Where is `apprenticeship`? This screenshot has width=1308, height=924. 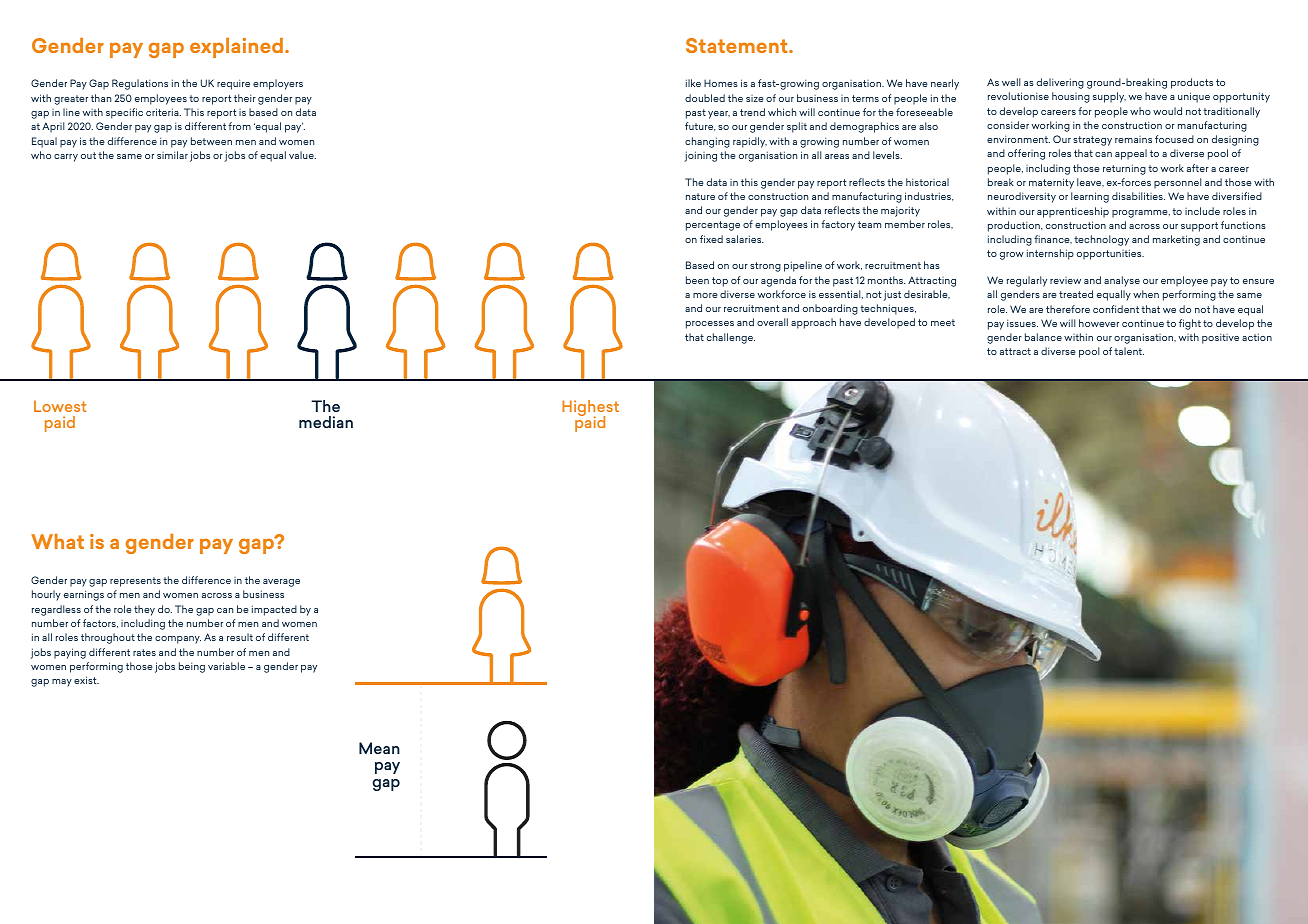
apprenticeship is located at coordinates (1073, 212).
